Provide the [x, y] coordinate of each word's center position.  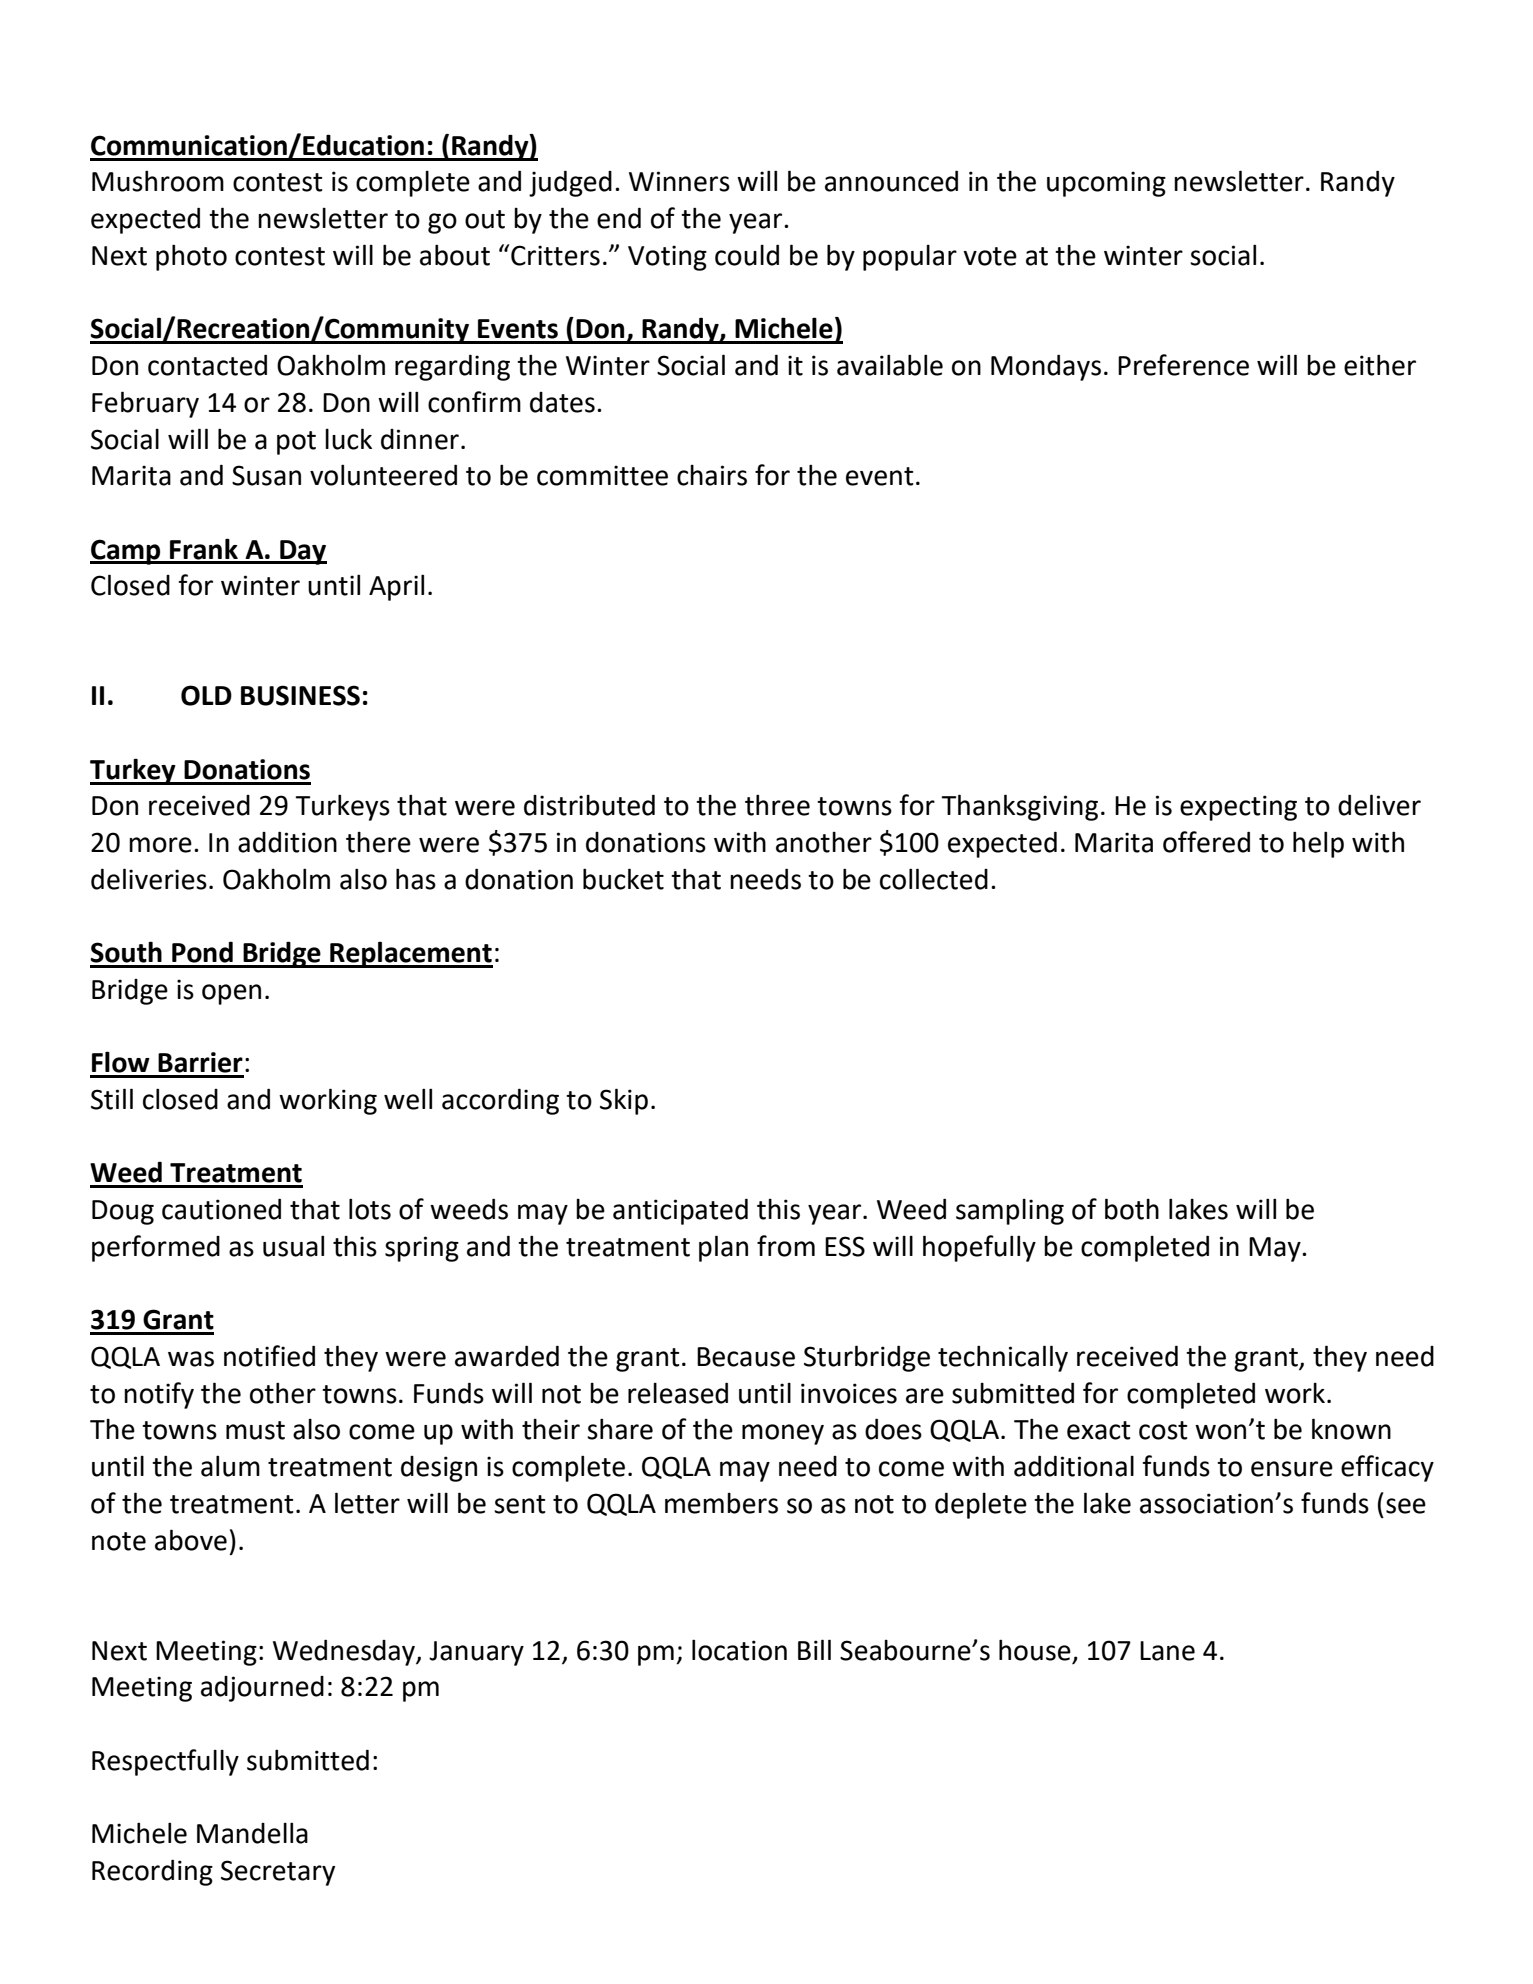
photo [191, 257]
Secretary [278, 1873]
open [231, 994]
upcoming [1106, 184]
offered [1206, 842]
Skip [624, 1101]
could [747, 255]
